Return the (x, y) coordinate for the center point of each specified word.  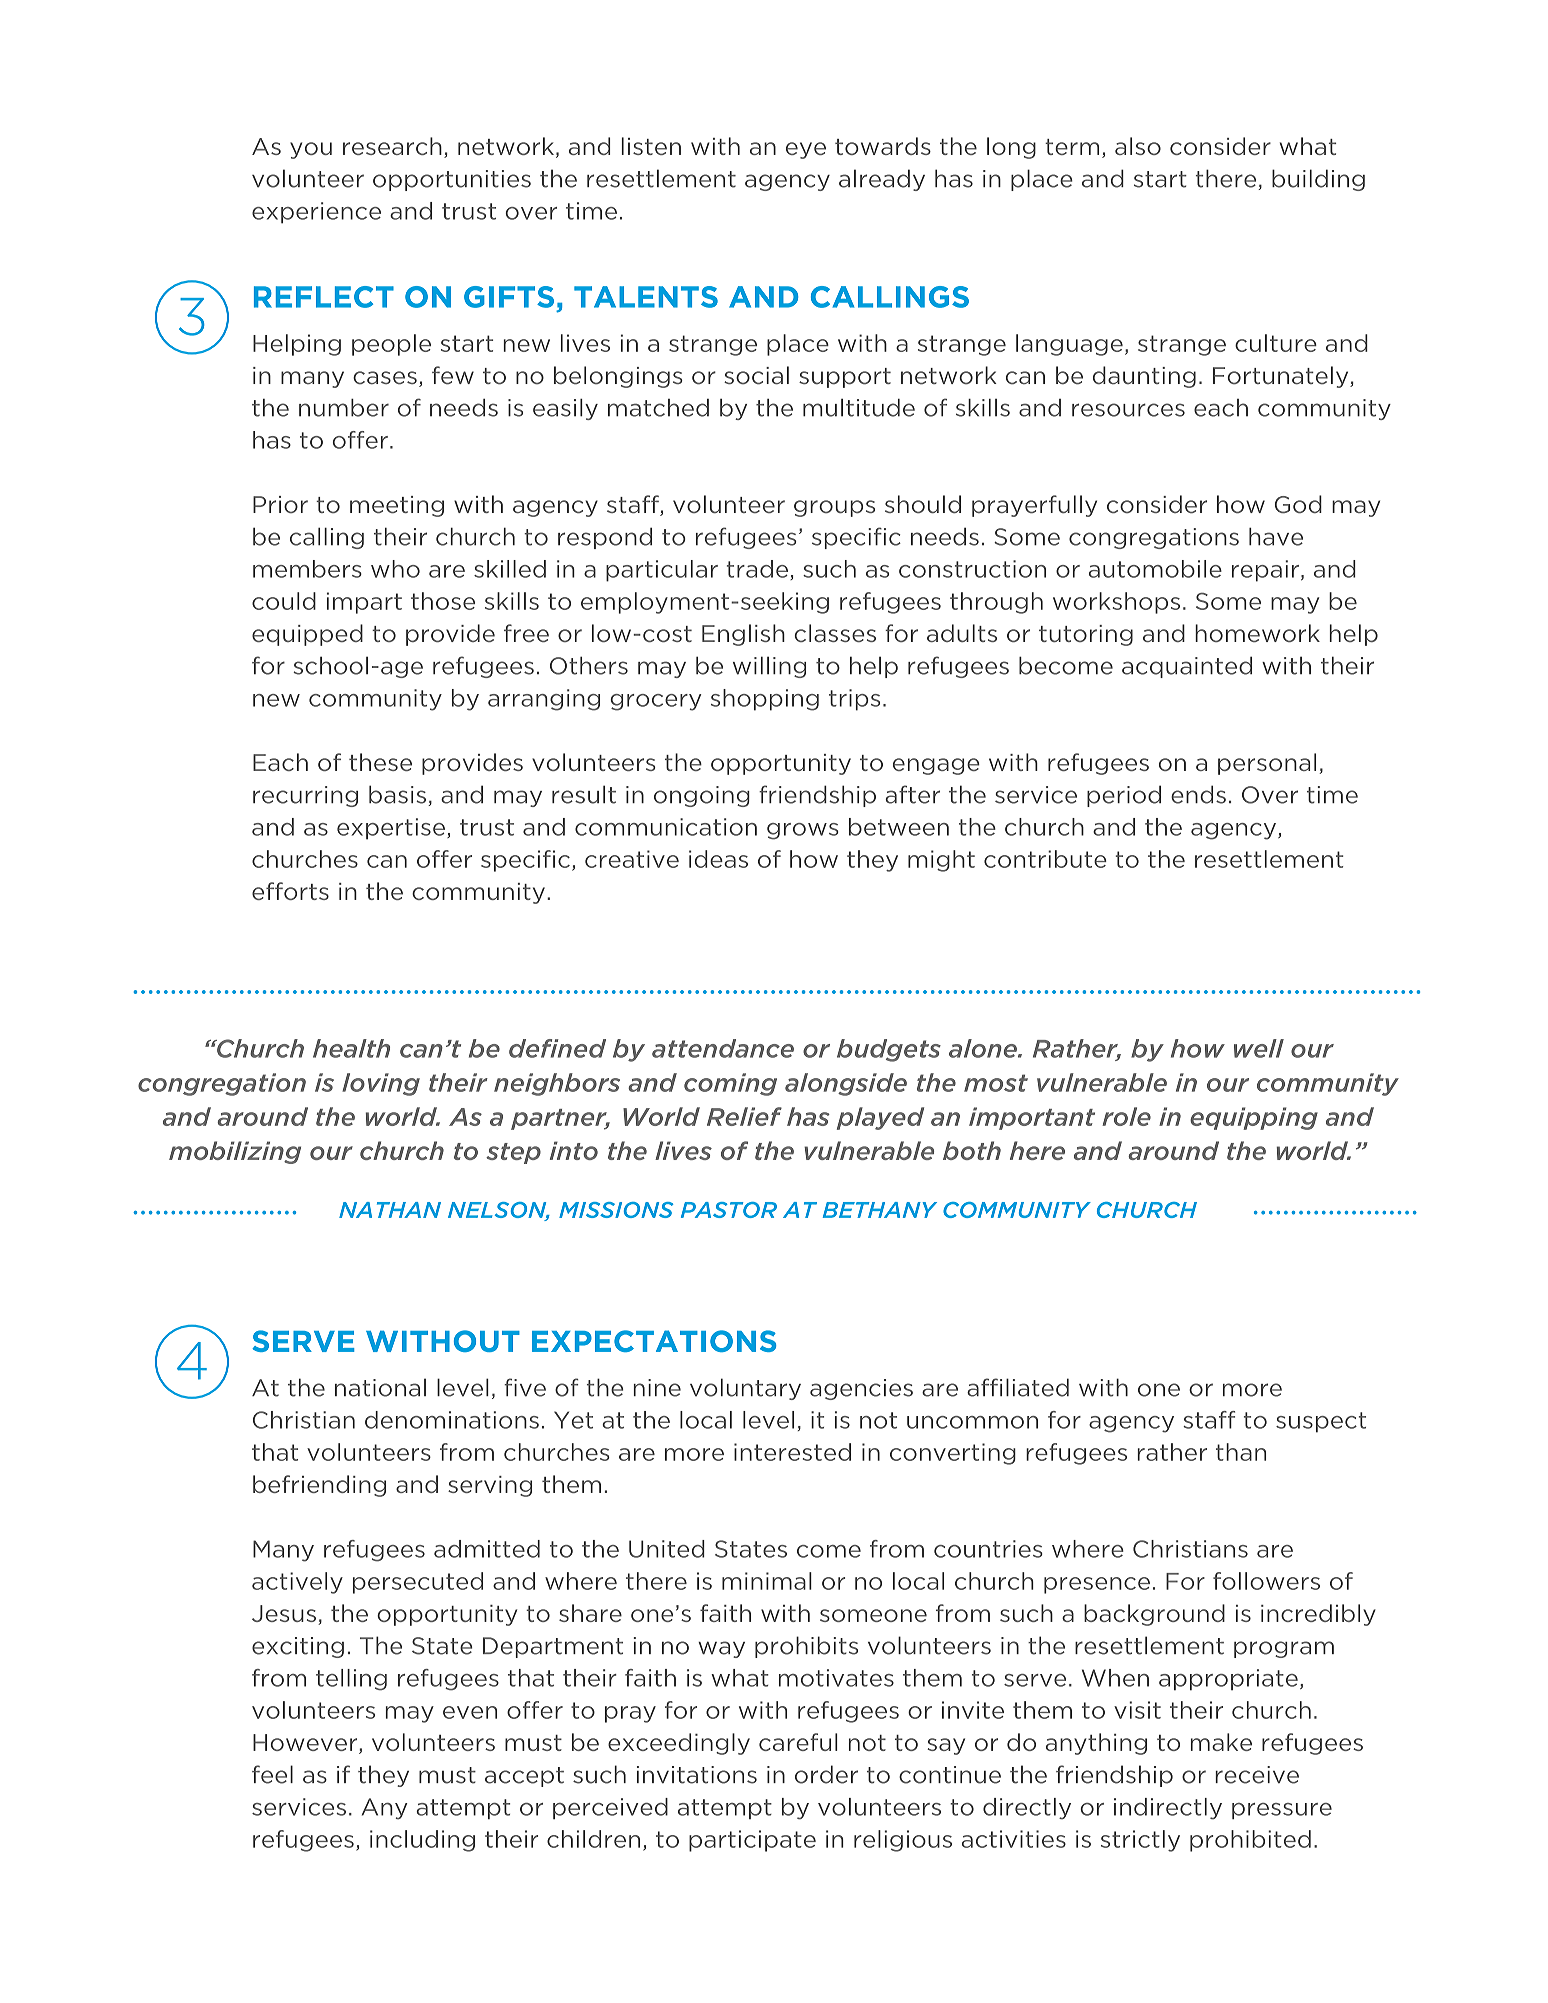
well (1259, 1048)
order (826, 1774)
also (1138, 146)
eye (806, 150)
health (351, 1048)
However (306, 1744)
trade (759, 570)
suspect (1321, 1422)
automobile (1155, 569)
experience (316, 213)
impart (364, 603)
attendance (723, 1048)
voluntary (745, 1389)
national (380, 1387)
